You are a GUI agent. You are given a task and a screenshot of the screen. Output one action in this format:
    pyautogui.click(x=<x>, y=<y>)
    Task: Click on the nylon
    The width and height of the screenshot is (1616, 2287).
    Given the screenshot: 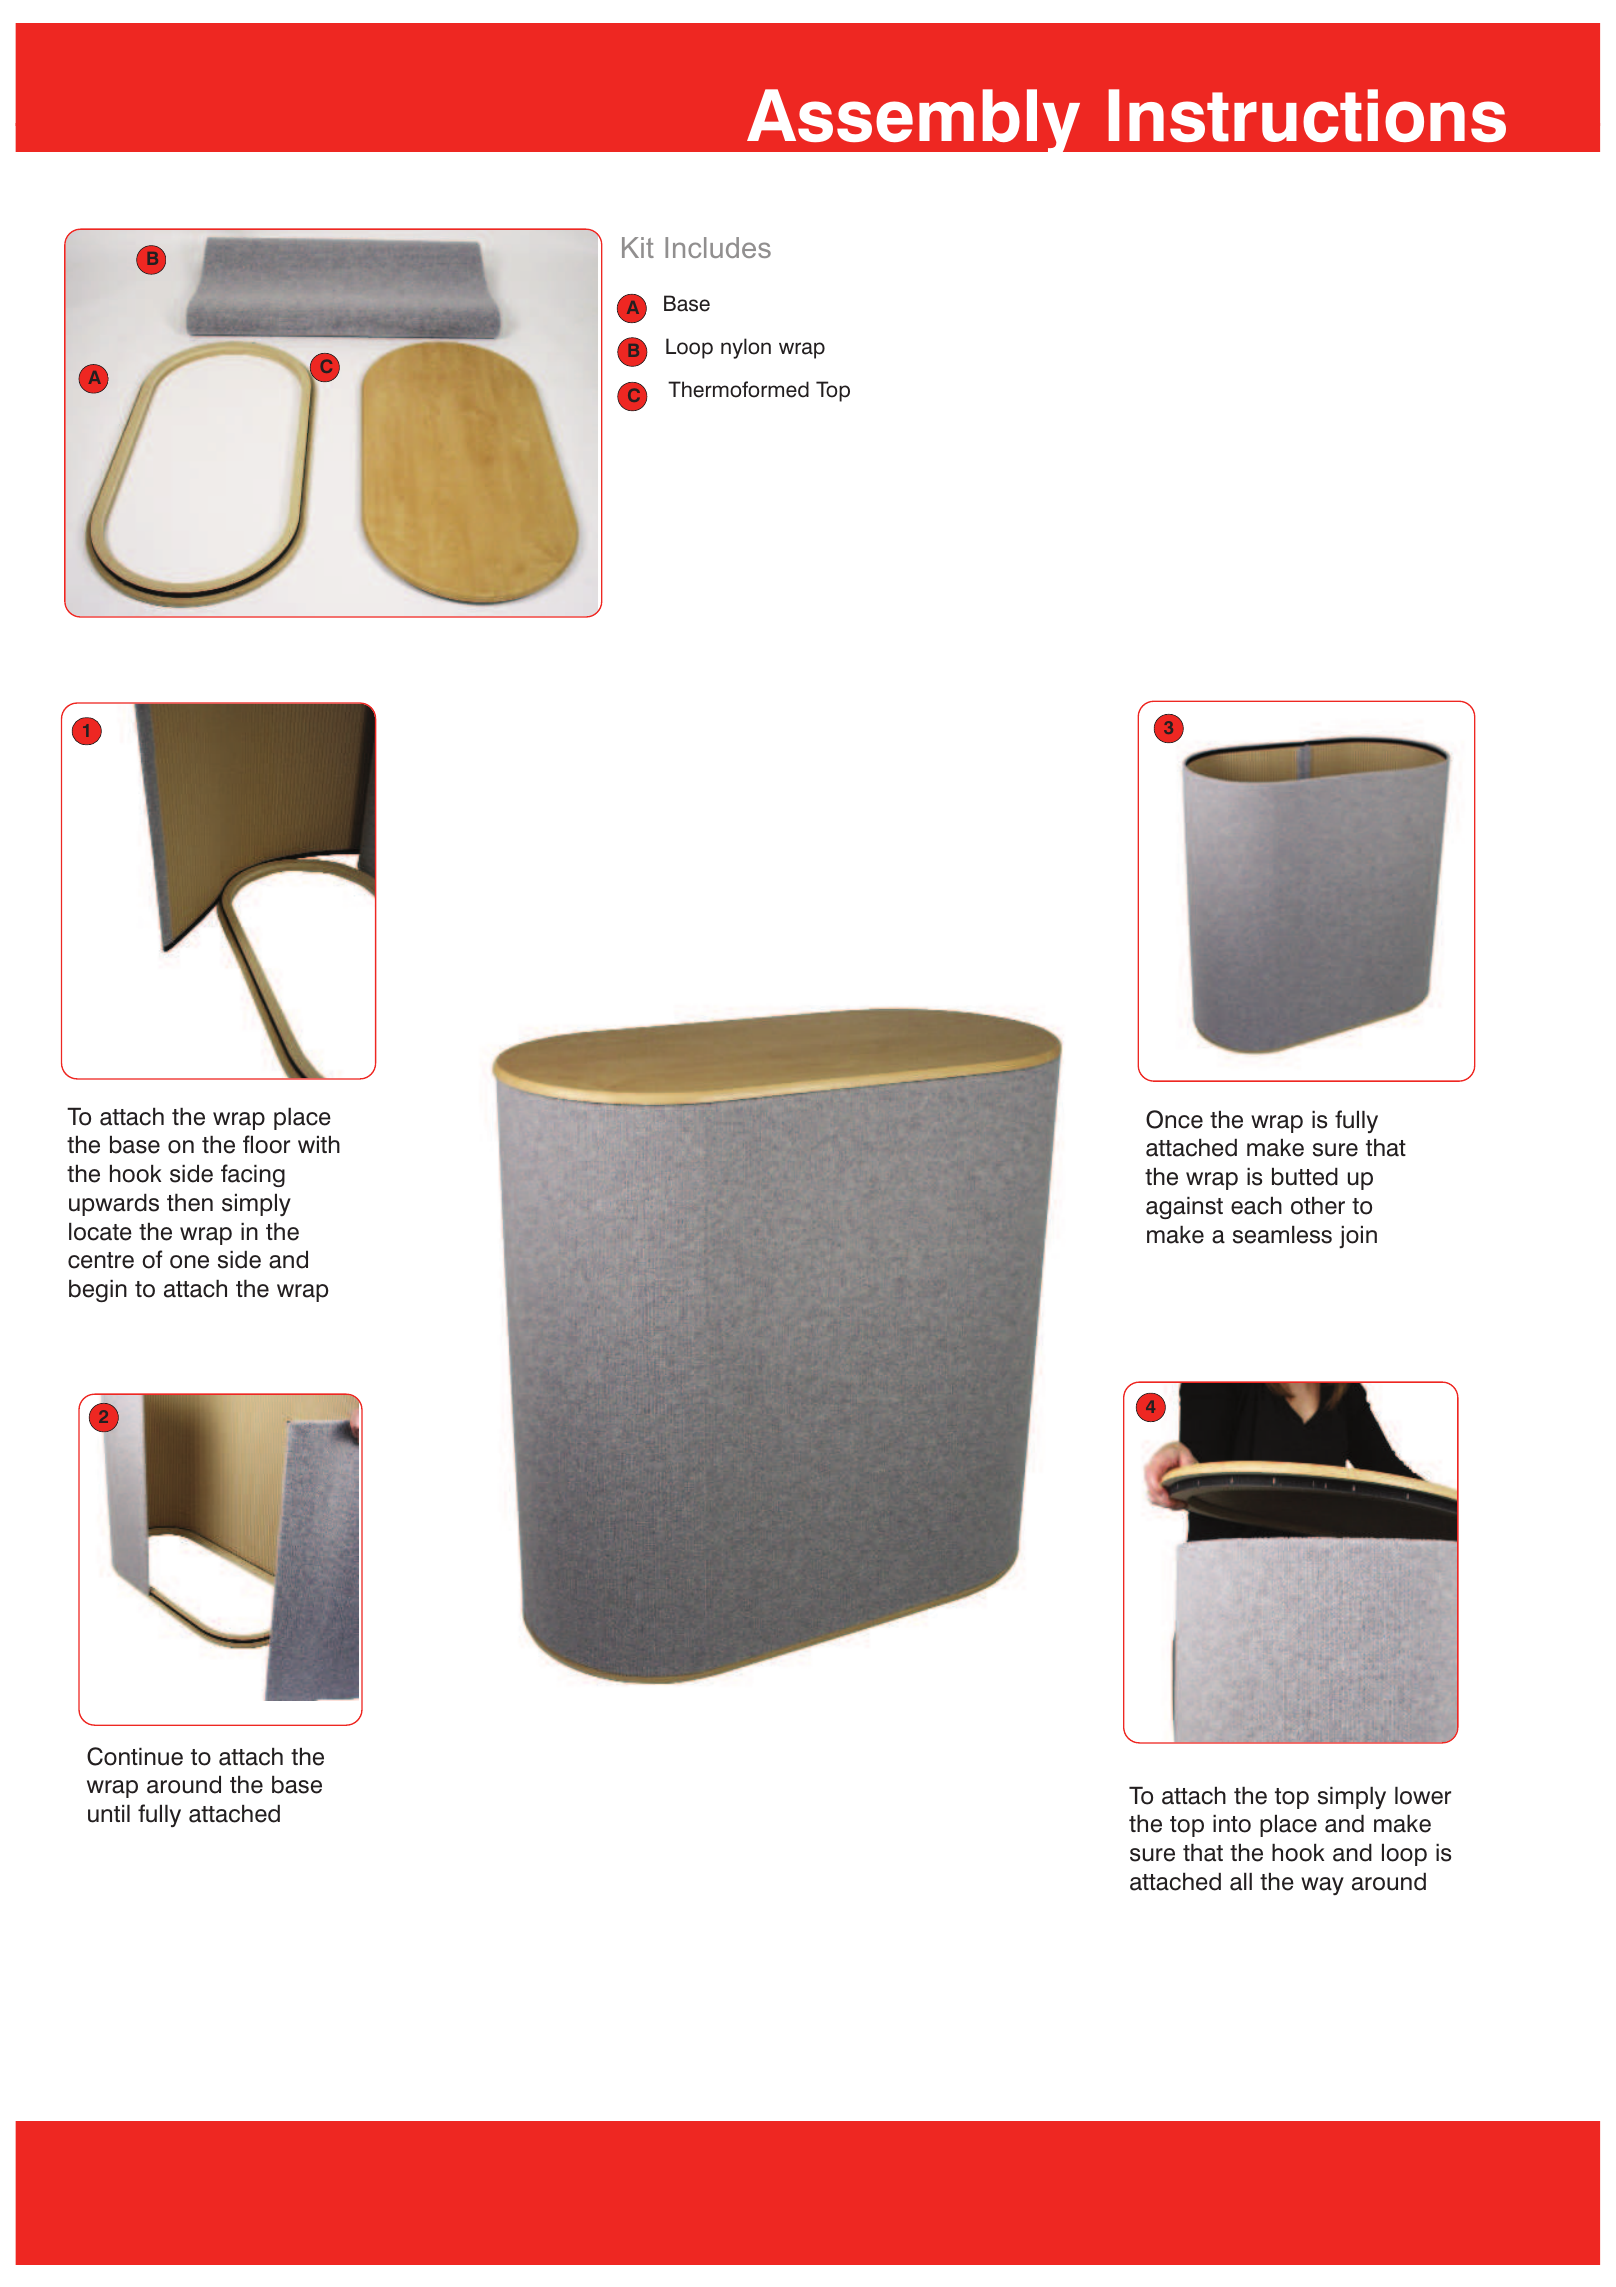 What is the action you would take?
    pyautogui.click(x=746, y=348)
